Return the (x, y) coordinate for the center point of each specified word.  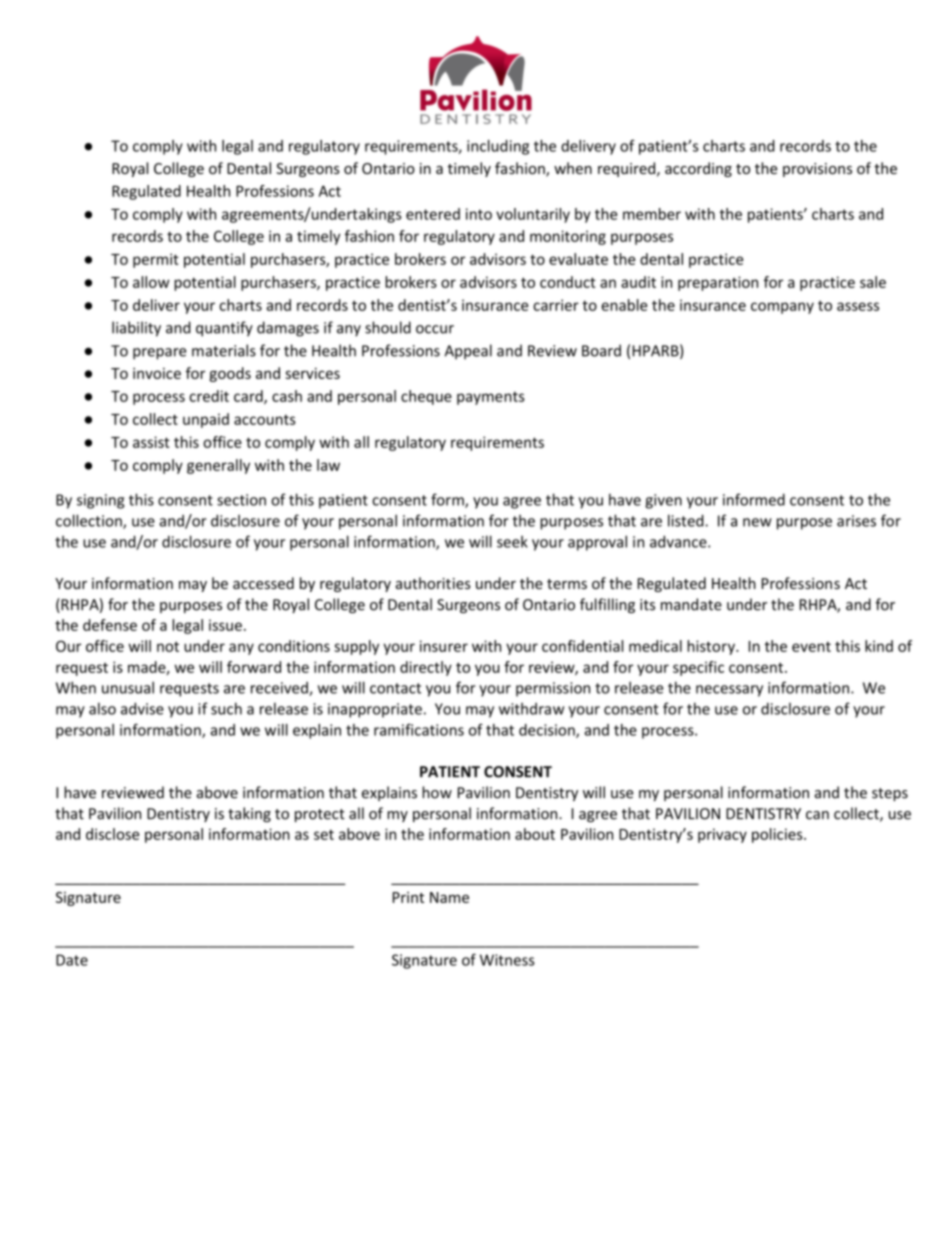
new (757, 522)
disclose (112, 834)
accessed (263, 583)
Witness (507, 960)
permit (156, 260)
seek (512, 542)
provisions (817, 170)
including (498, 147)
